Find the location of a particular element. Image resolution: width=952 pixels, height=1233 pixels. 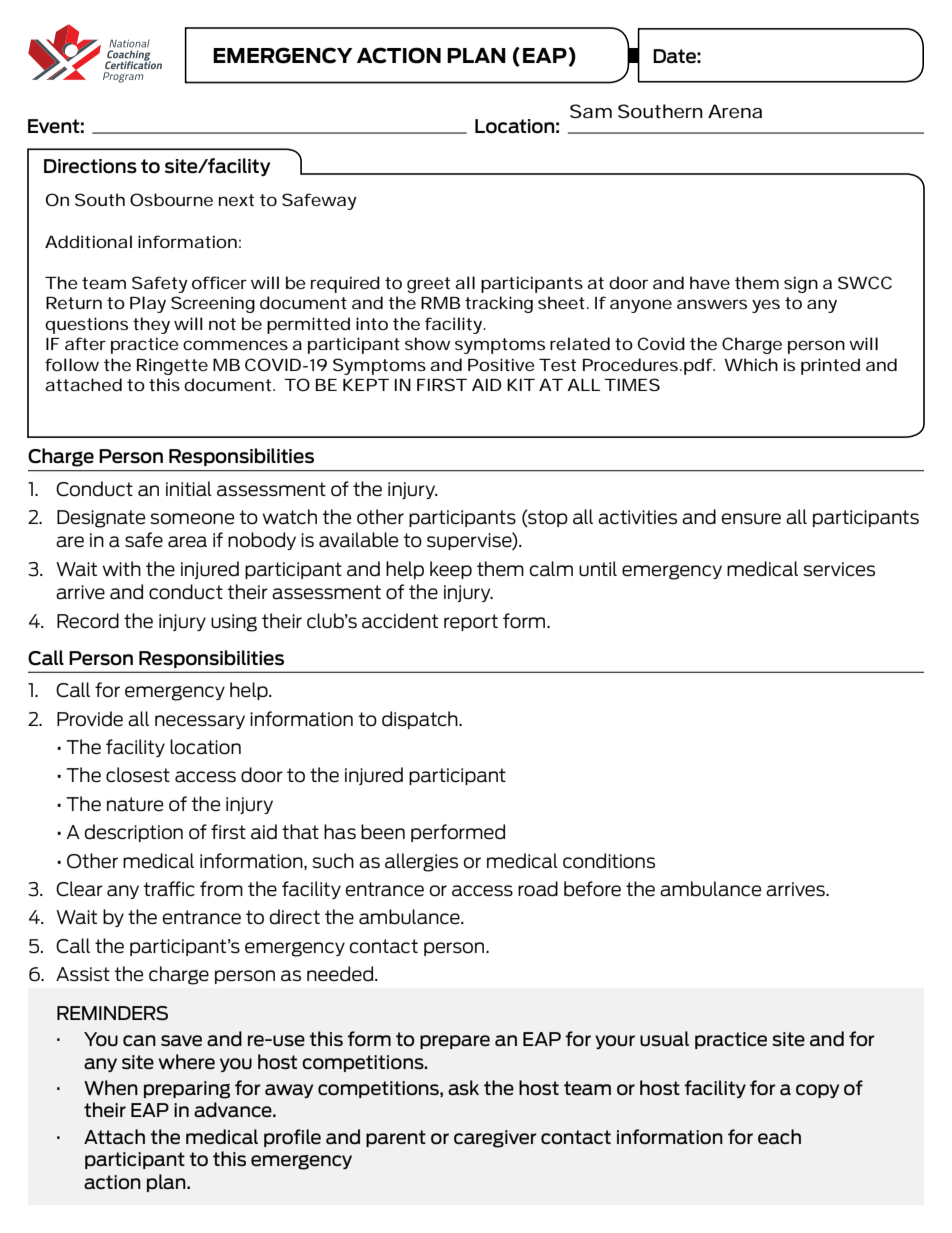

greet is located at coordinates (428, 285).
